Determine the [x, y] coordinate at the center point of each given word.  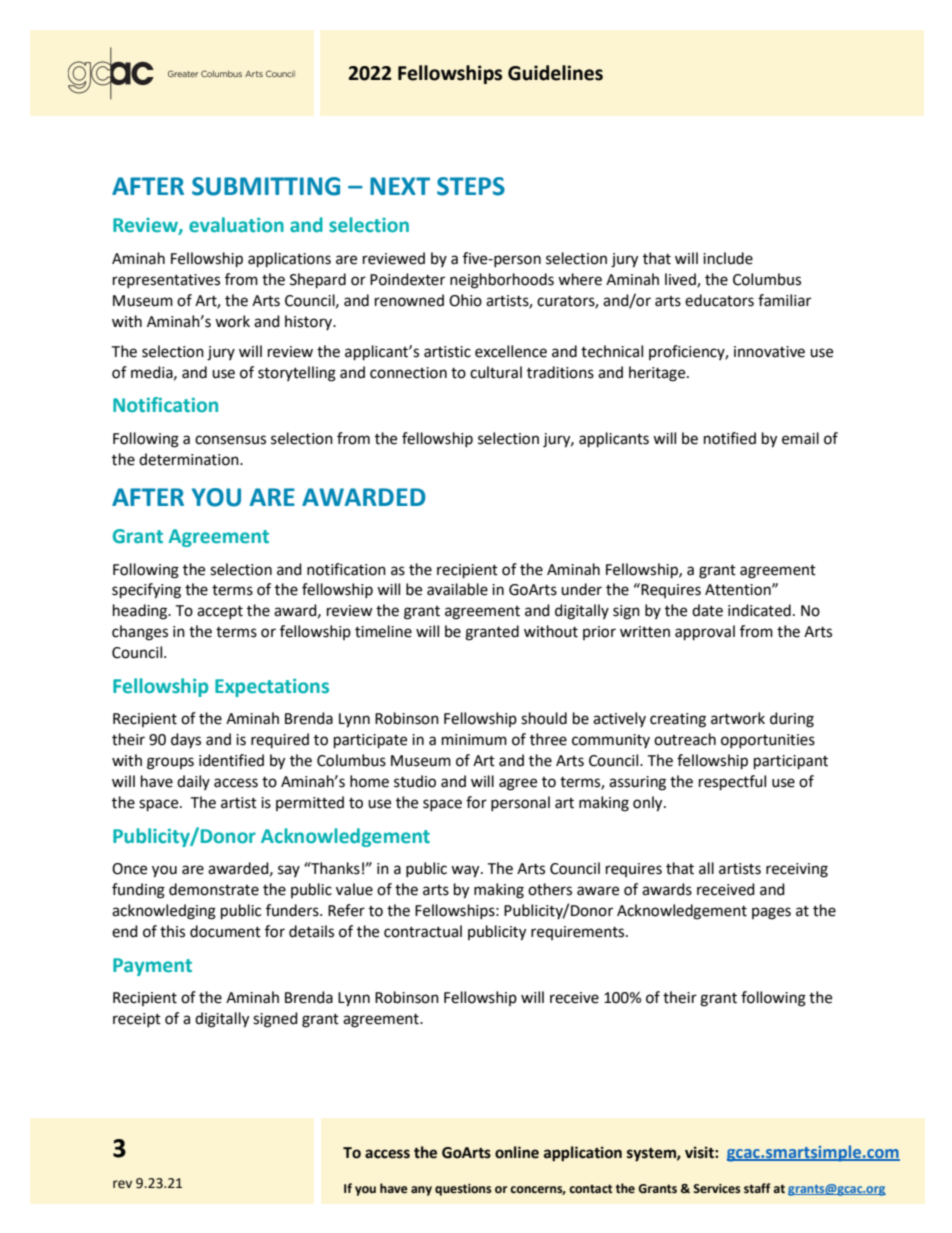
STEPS [471, 186]
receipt [137, 1020]
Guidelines [555, 73]
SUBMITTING [266, 186]
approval [705, 633]
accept [220, 612]
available [457, 589]
